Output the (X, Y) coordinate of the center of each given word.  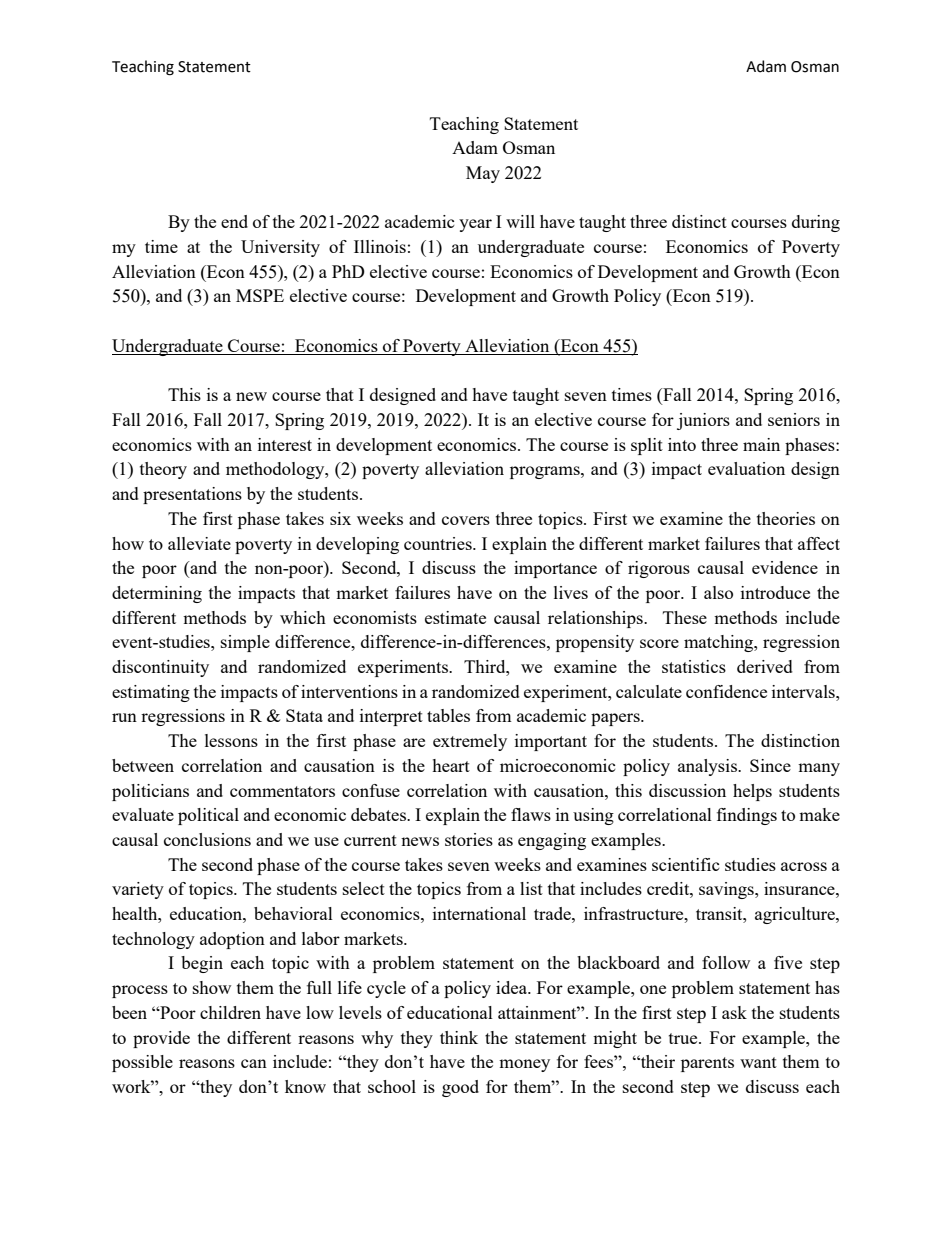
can (254, 1063)
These (685, 617)
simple (245, 643)
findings (747, 816)
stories (469, 839)
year (475, 225)
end (234, 221)
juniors (703, 421)
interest (285, 444)
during (816, 223)
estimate (455, 617)
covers (466, 520)
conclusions (207, 839)
